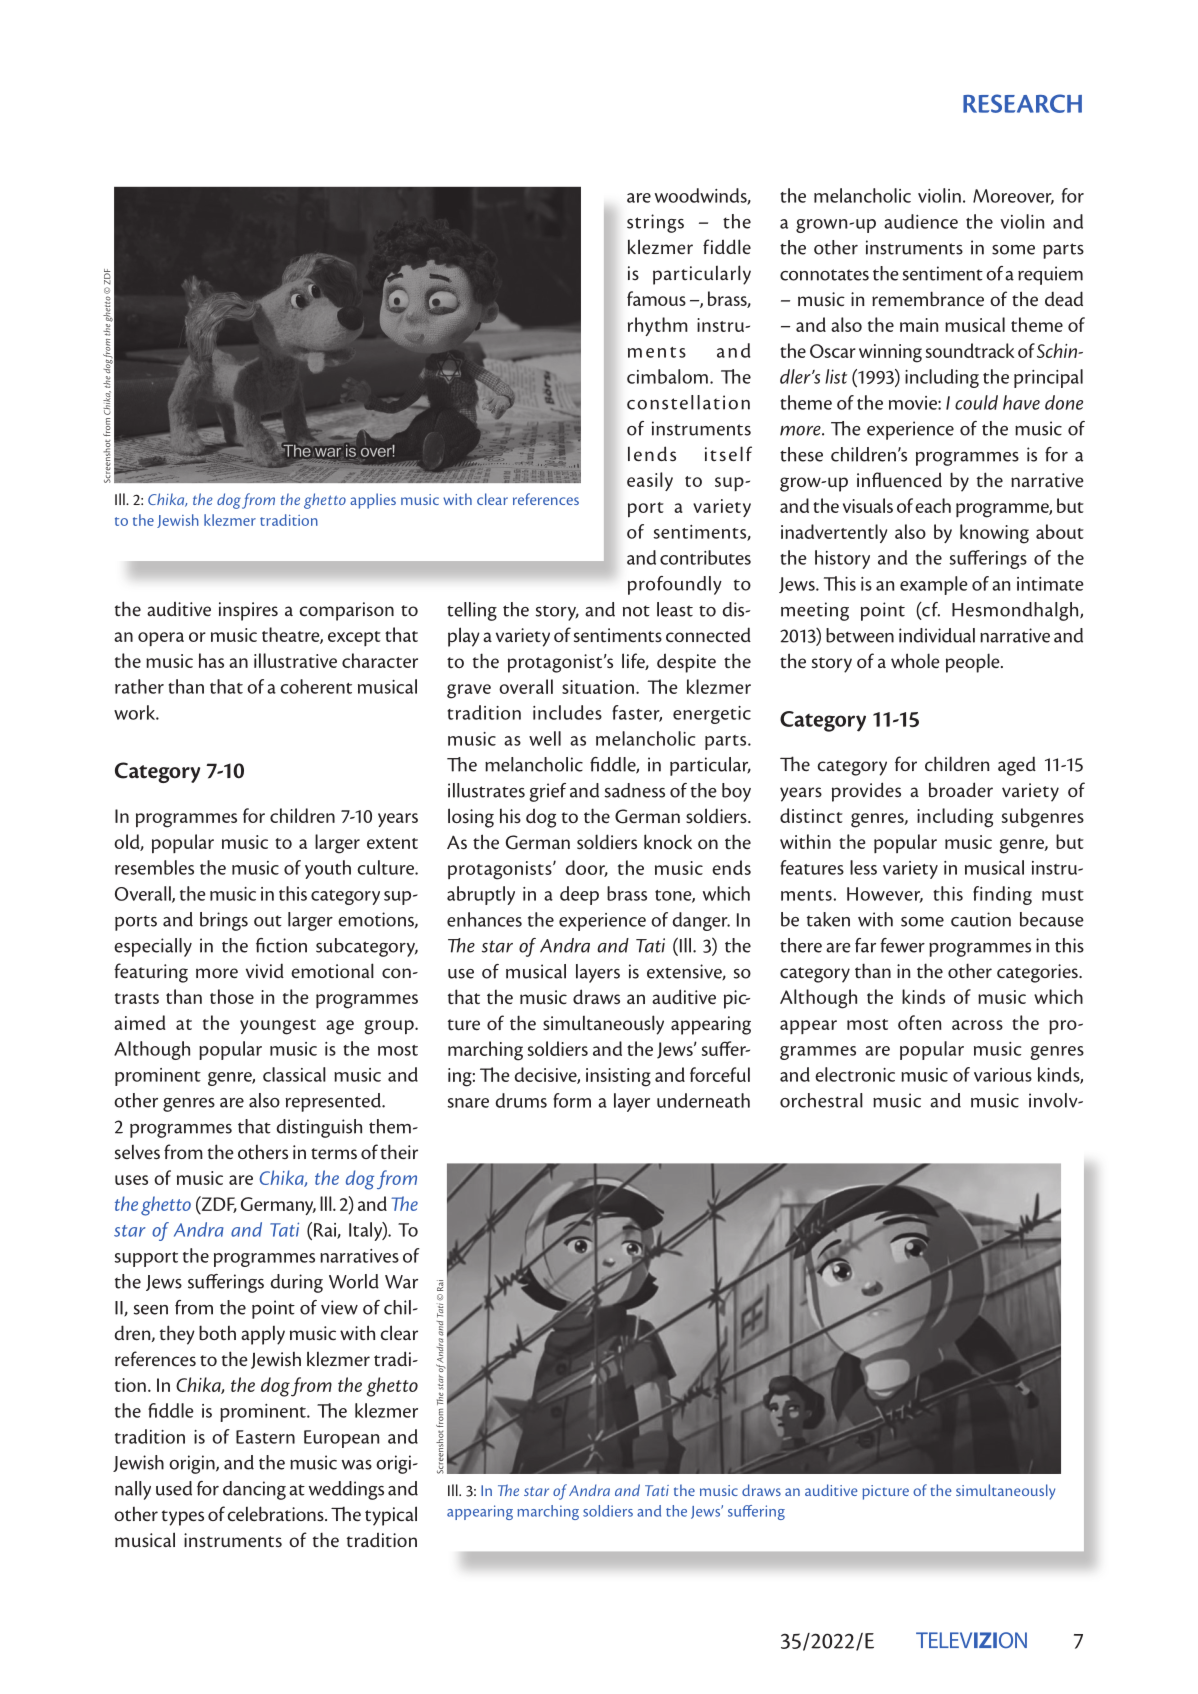  What do you see at coordinates (1022, 103) in the screenshot?
I see `RESEARCH` at bounding box center [1022, 103].
